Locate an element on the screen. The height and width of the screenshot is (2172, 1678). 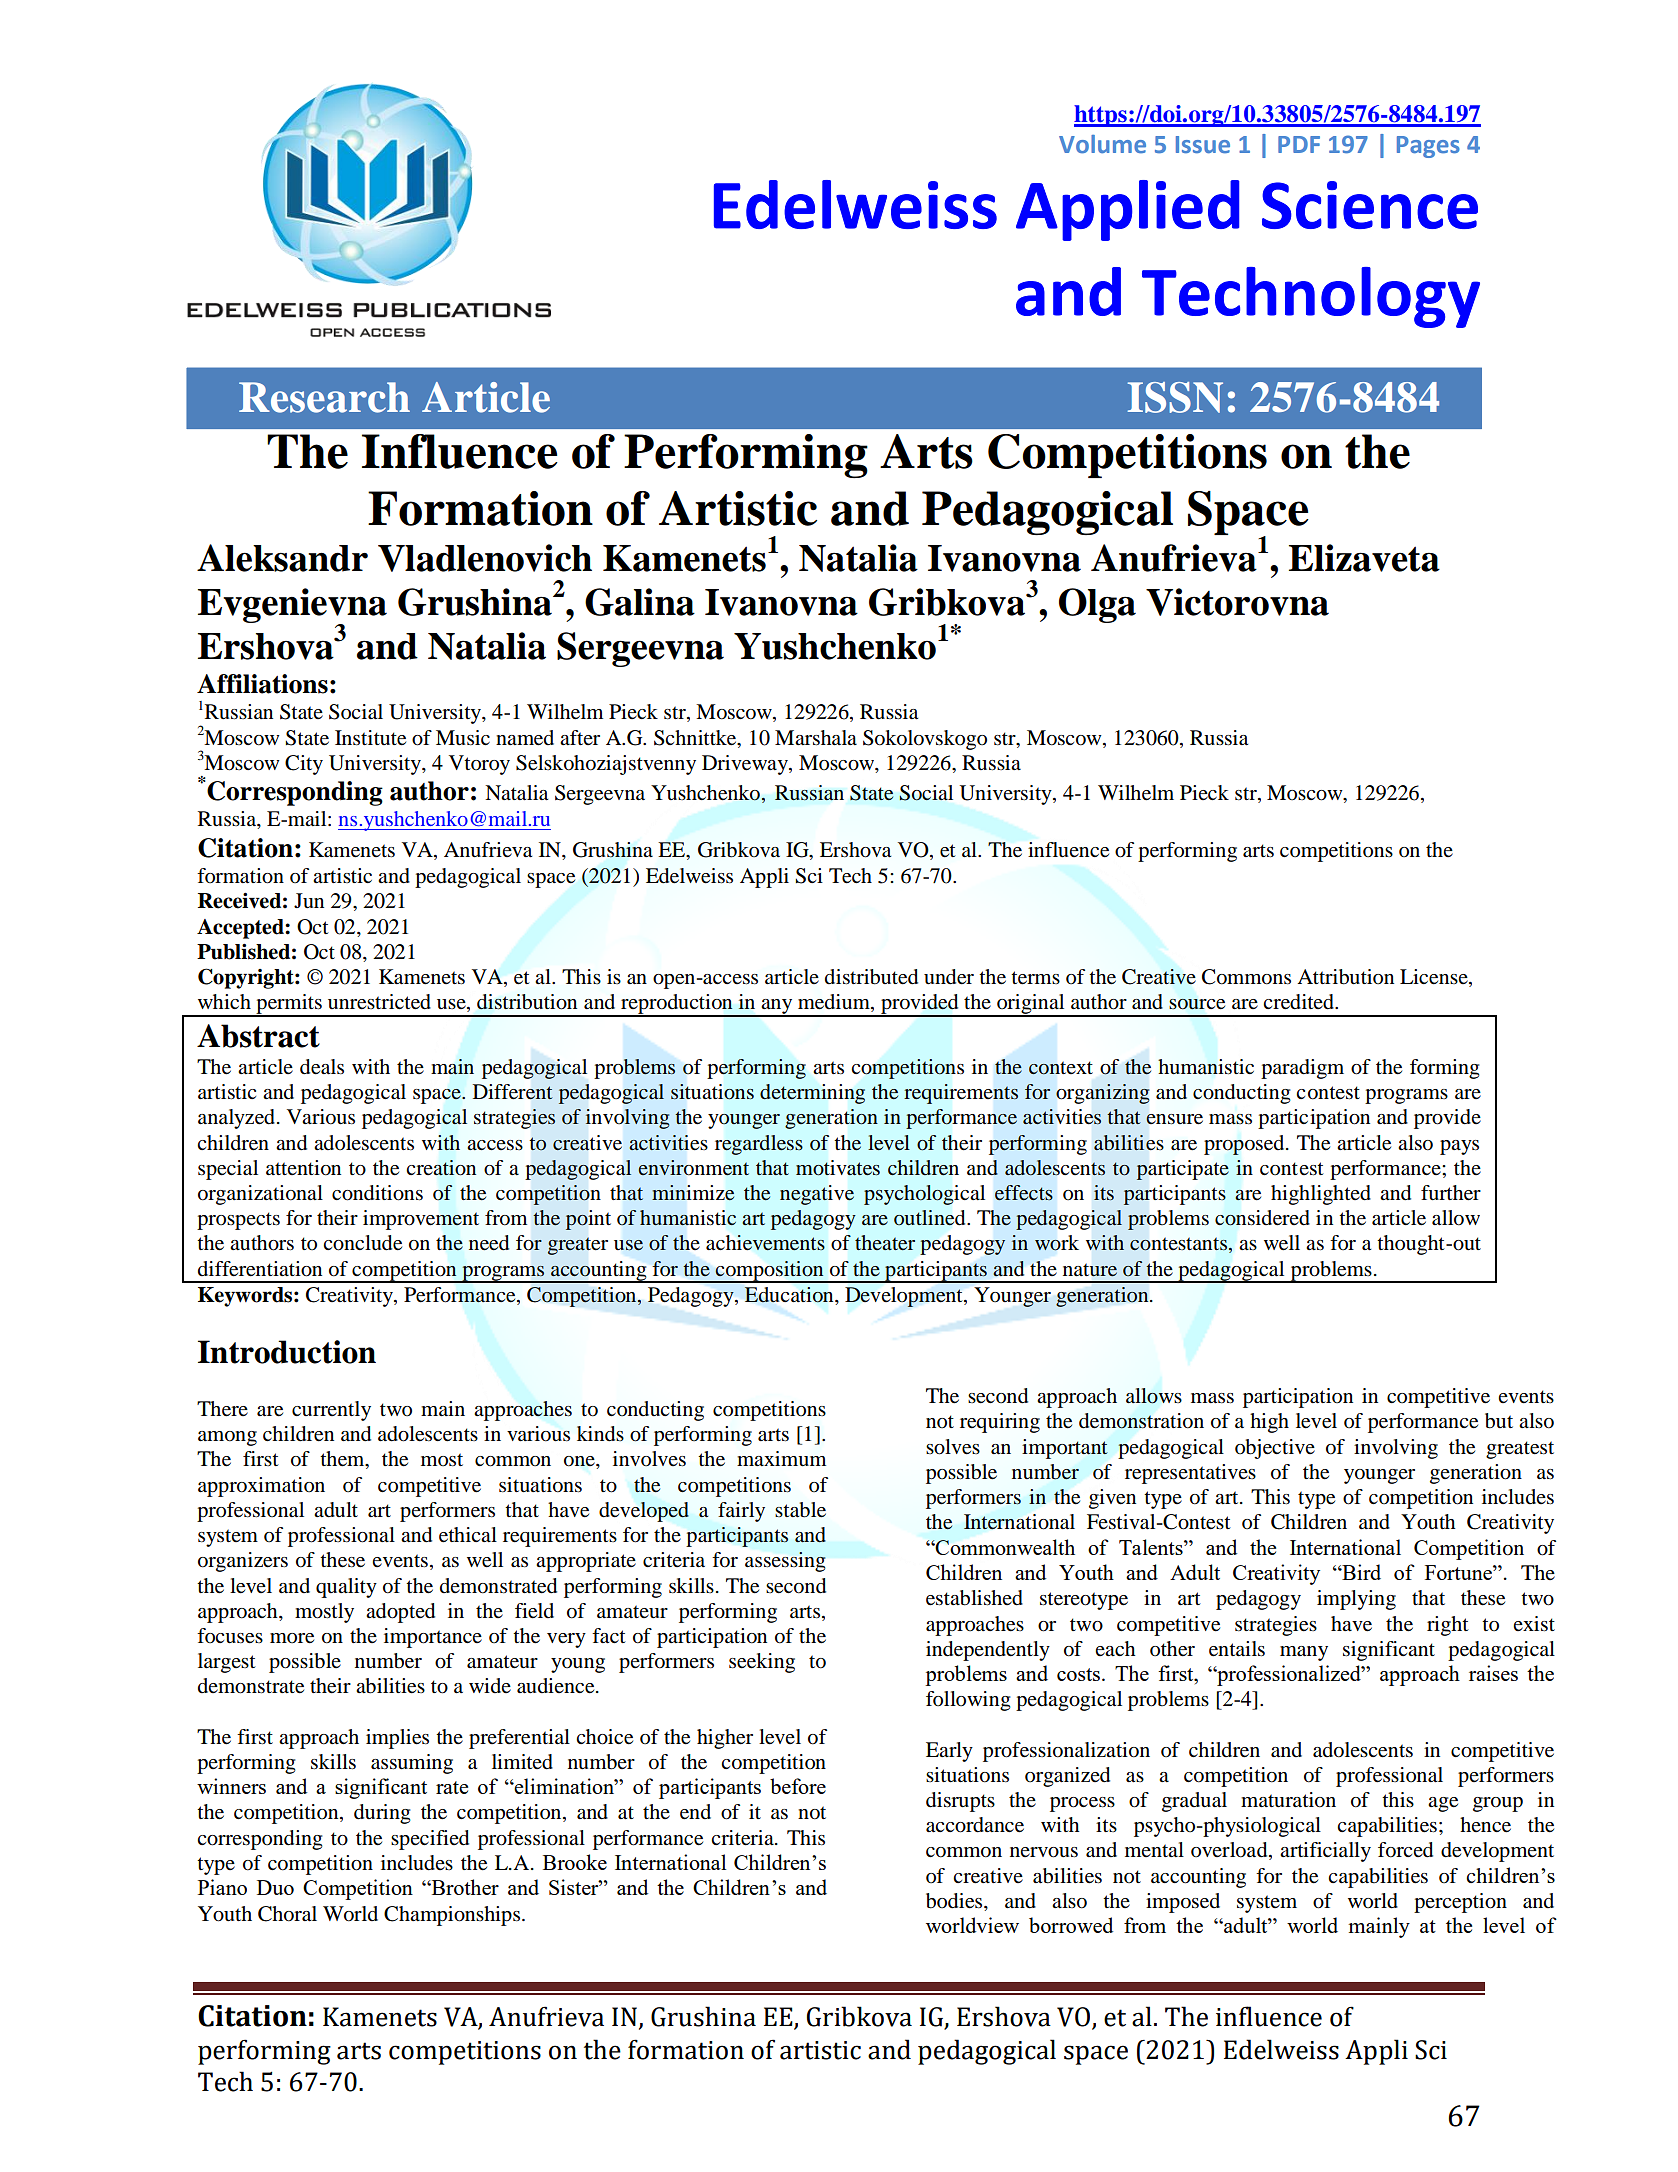
Aleksandr is located at coordinates (282, 558).
